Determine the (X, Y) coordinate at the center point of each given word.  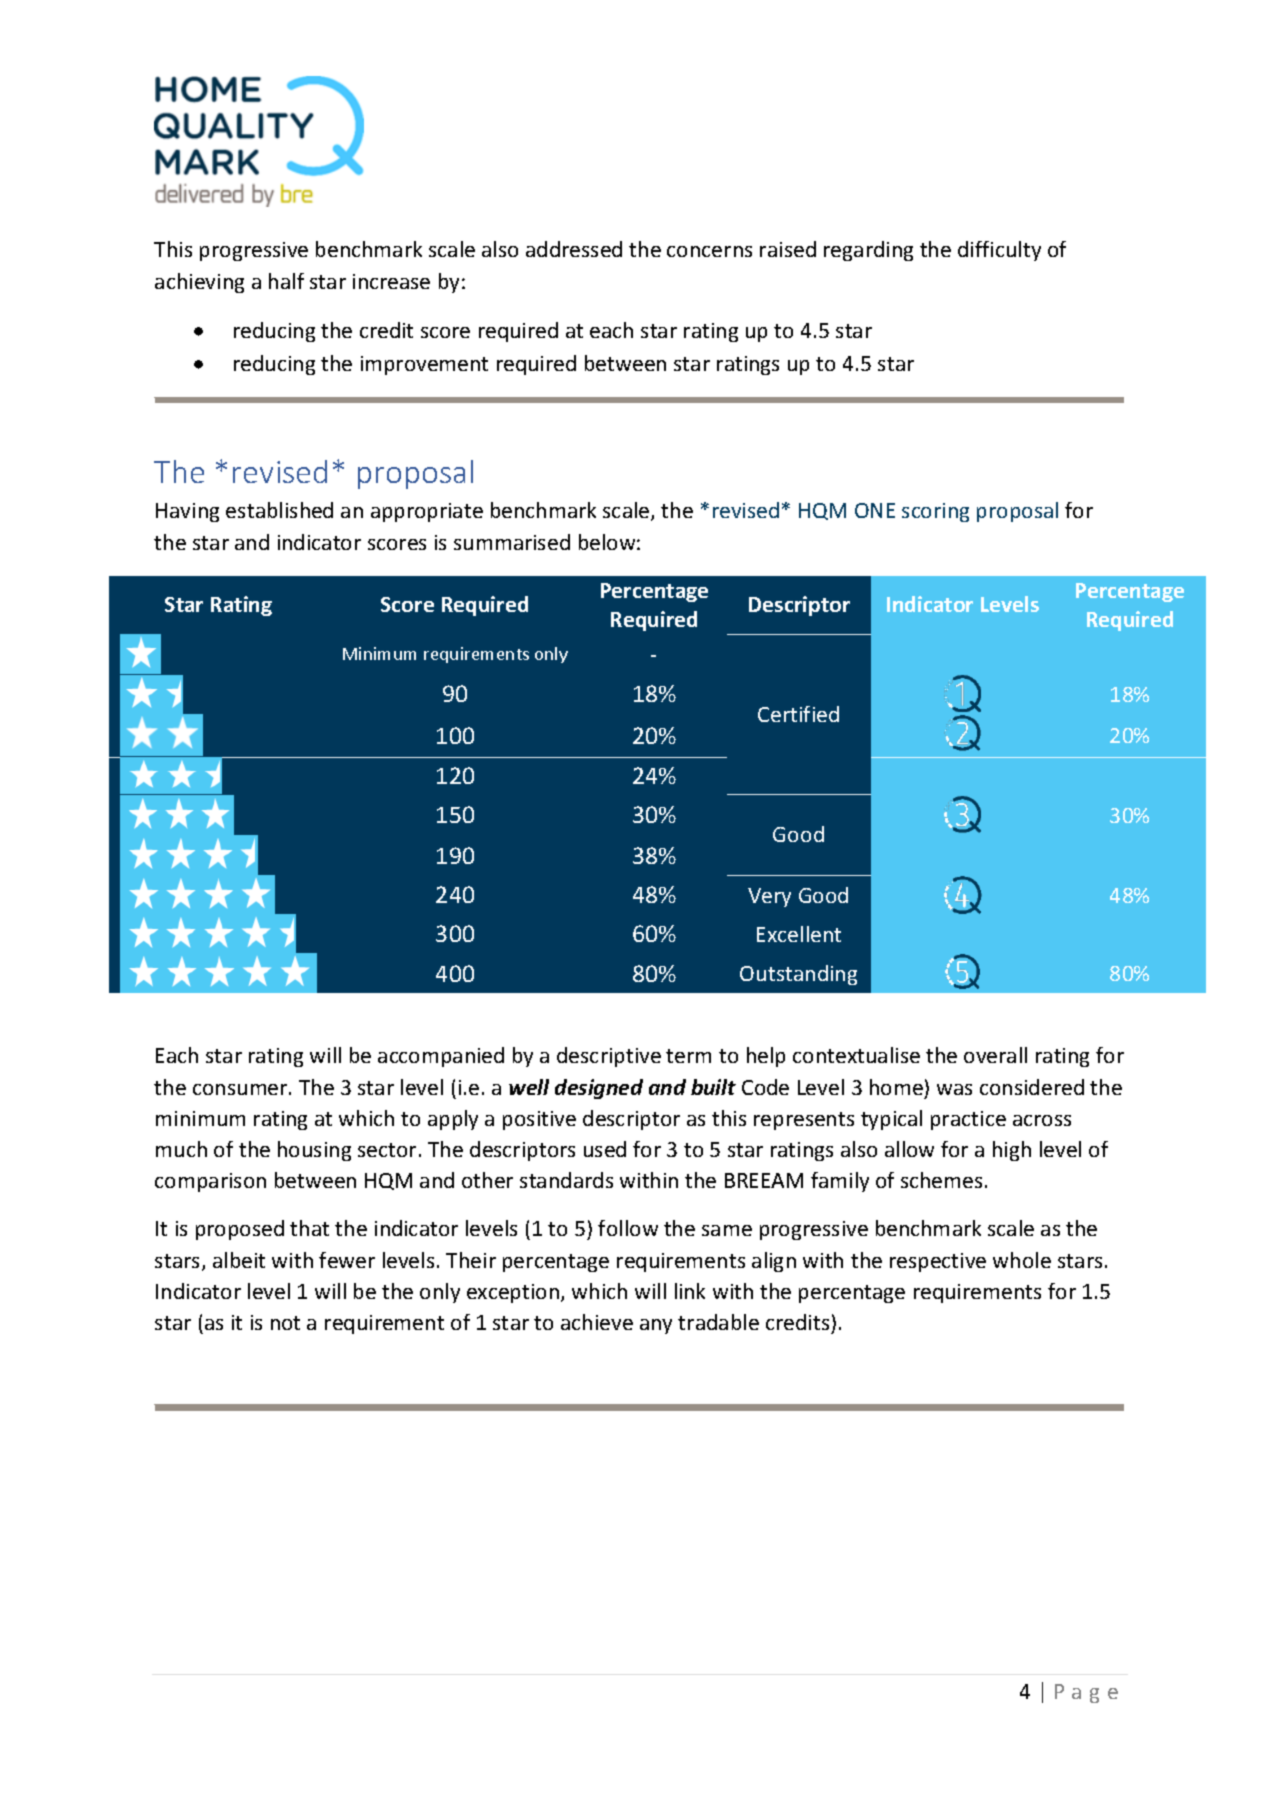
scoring (935, 512)
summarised (512, 542)
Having (187, 512)
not (285, 1323)
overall (995, 1055)
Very (769, 897)
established (279, 510)
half (286, 281)
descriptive (609, 1057)
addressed (574, 249)
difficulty (999, 251)
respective (938, 1262)
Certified (798, 714)
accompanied (441, 1057)
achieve (597, 1322)
